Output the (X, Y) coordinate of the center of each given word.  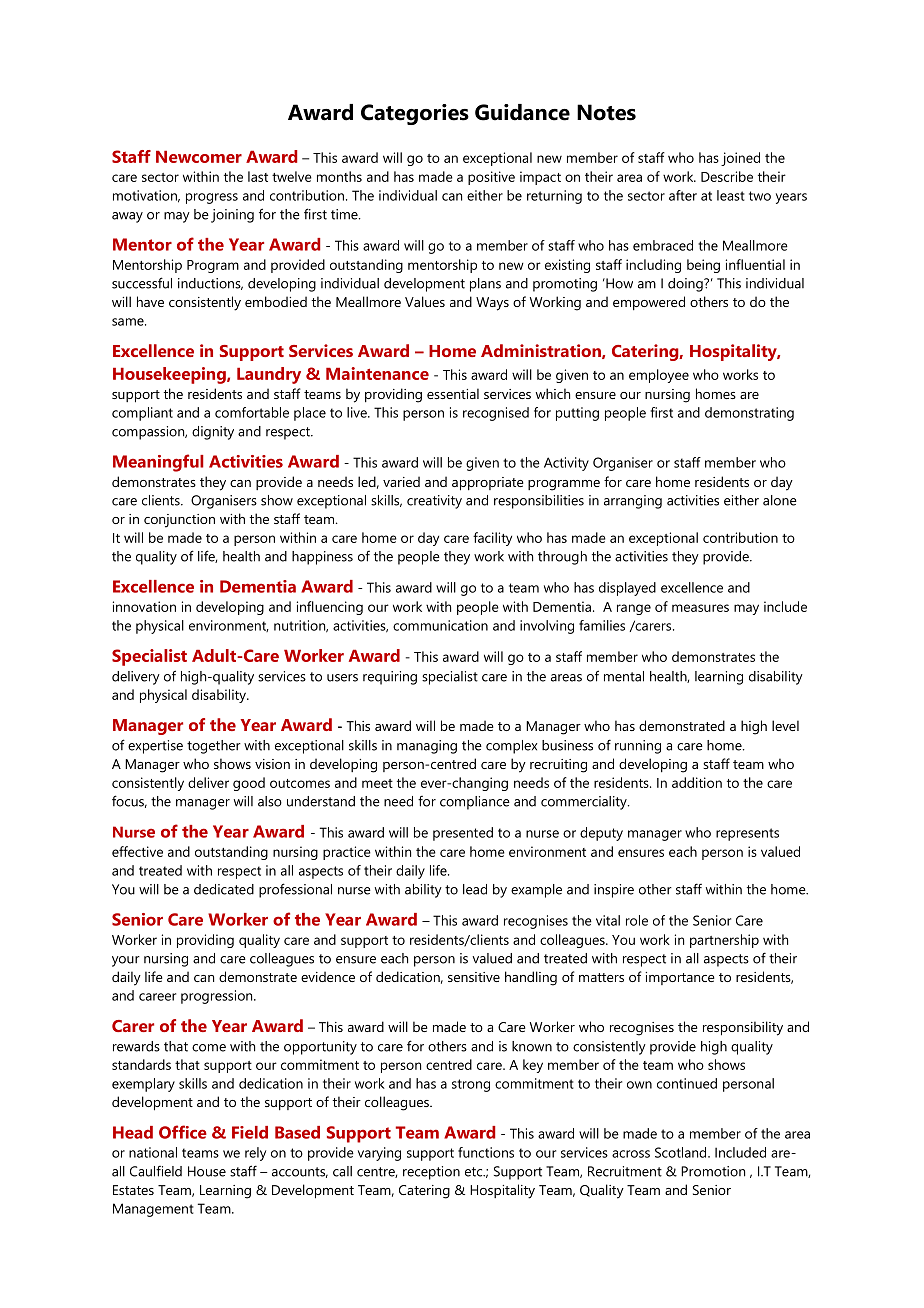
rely (255, 1154)
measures (700, 608)
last (258, 176)
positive (491, 178)
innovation (144, 606)
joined (740, 159)
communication (440, 625)
